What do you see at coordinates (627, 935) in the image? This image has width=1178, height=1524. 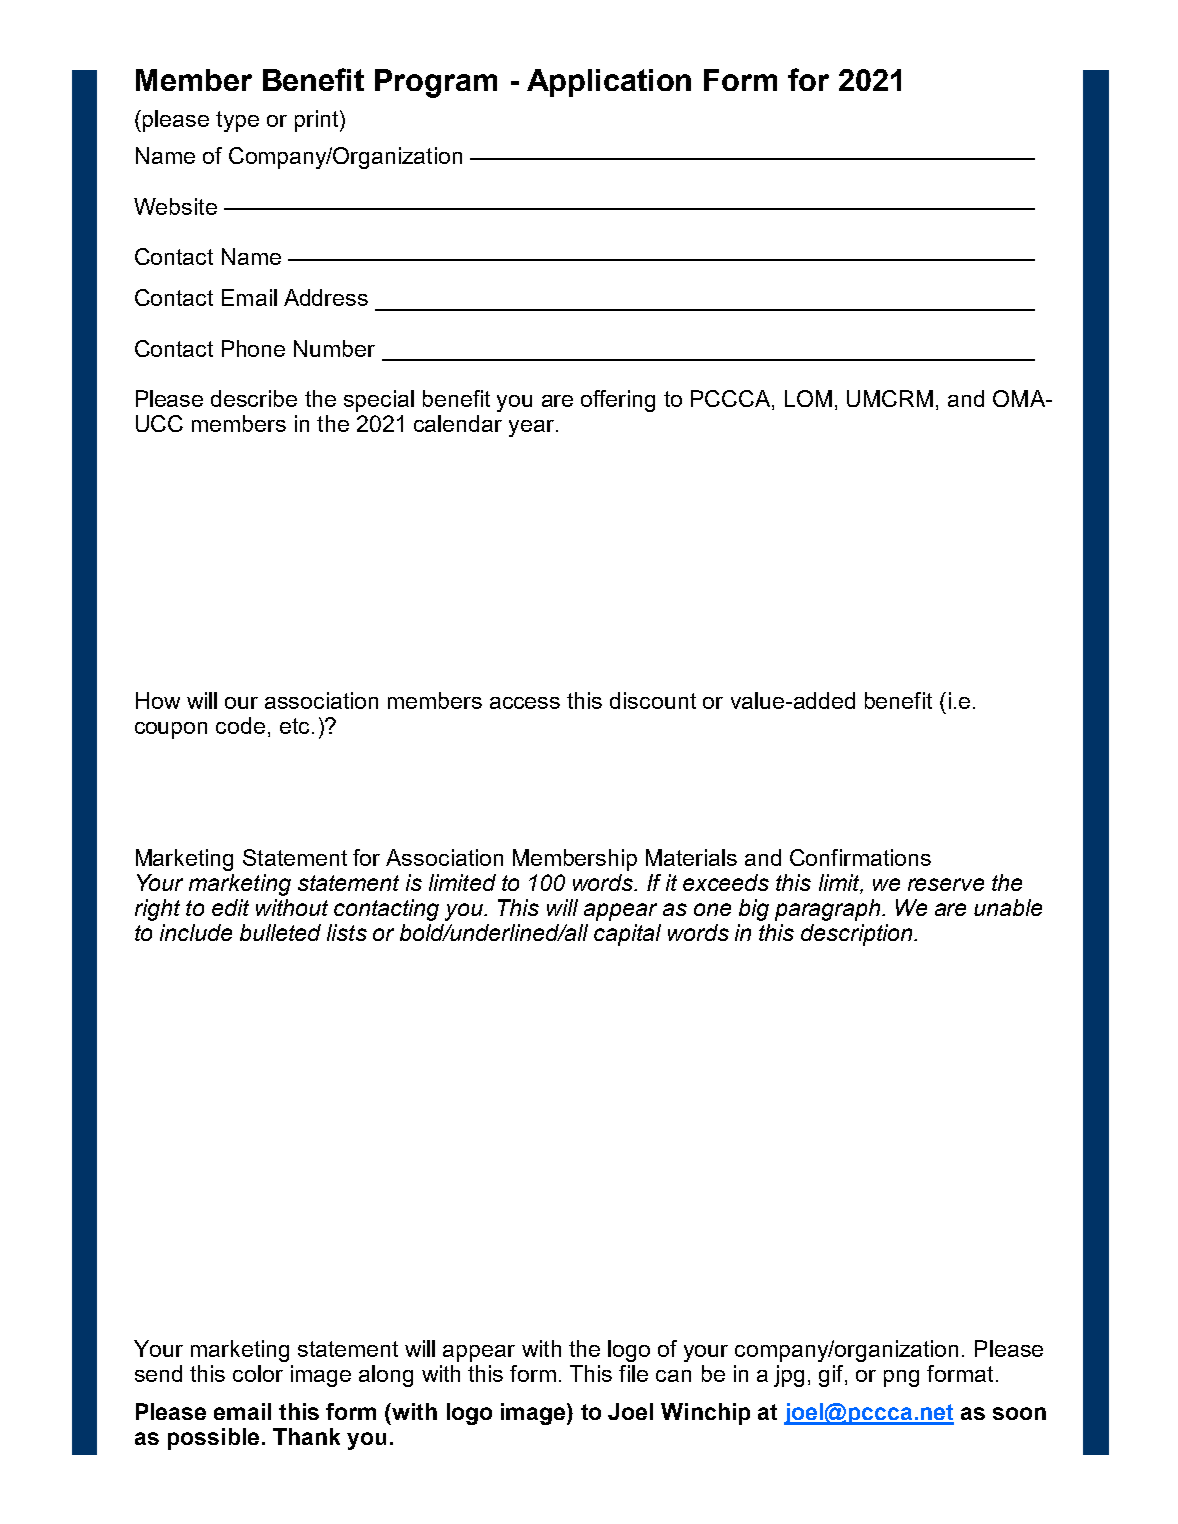 I see `capital` at bounding box center [627, 935].
